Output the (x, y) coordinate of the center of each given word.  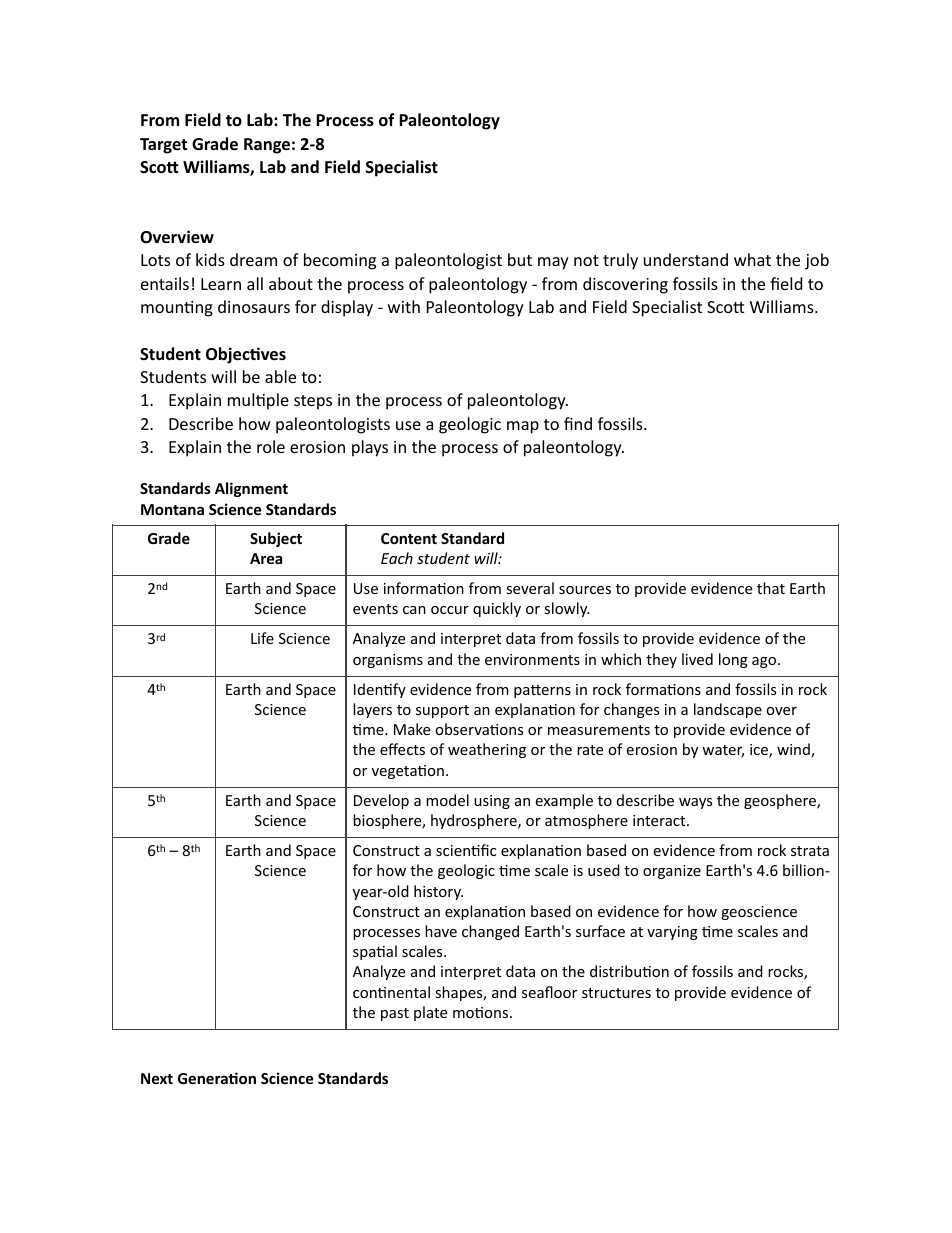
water (723, 751)
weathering (487, 750)
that (771, 588)
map (523, 427)
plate (430, 1013)
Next (157, 1078)
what (752, 259)
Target (163, 146)
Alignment (251, 489)
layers (372, 710)
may (553, 263)
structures (616, 993)
